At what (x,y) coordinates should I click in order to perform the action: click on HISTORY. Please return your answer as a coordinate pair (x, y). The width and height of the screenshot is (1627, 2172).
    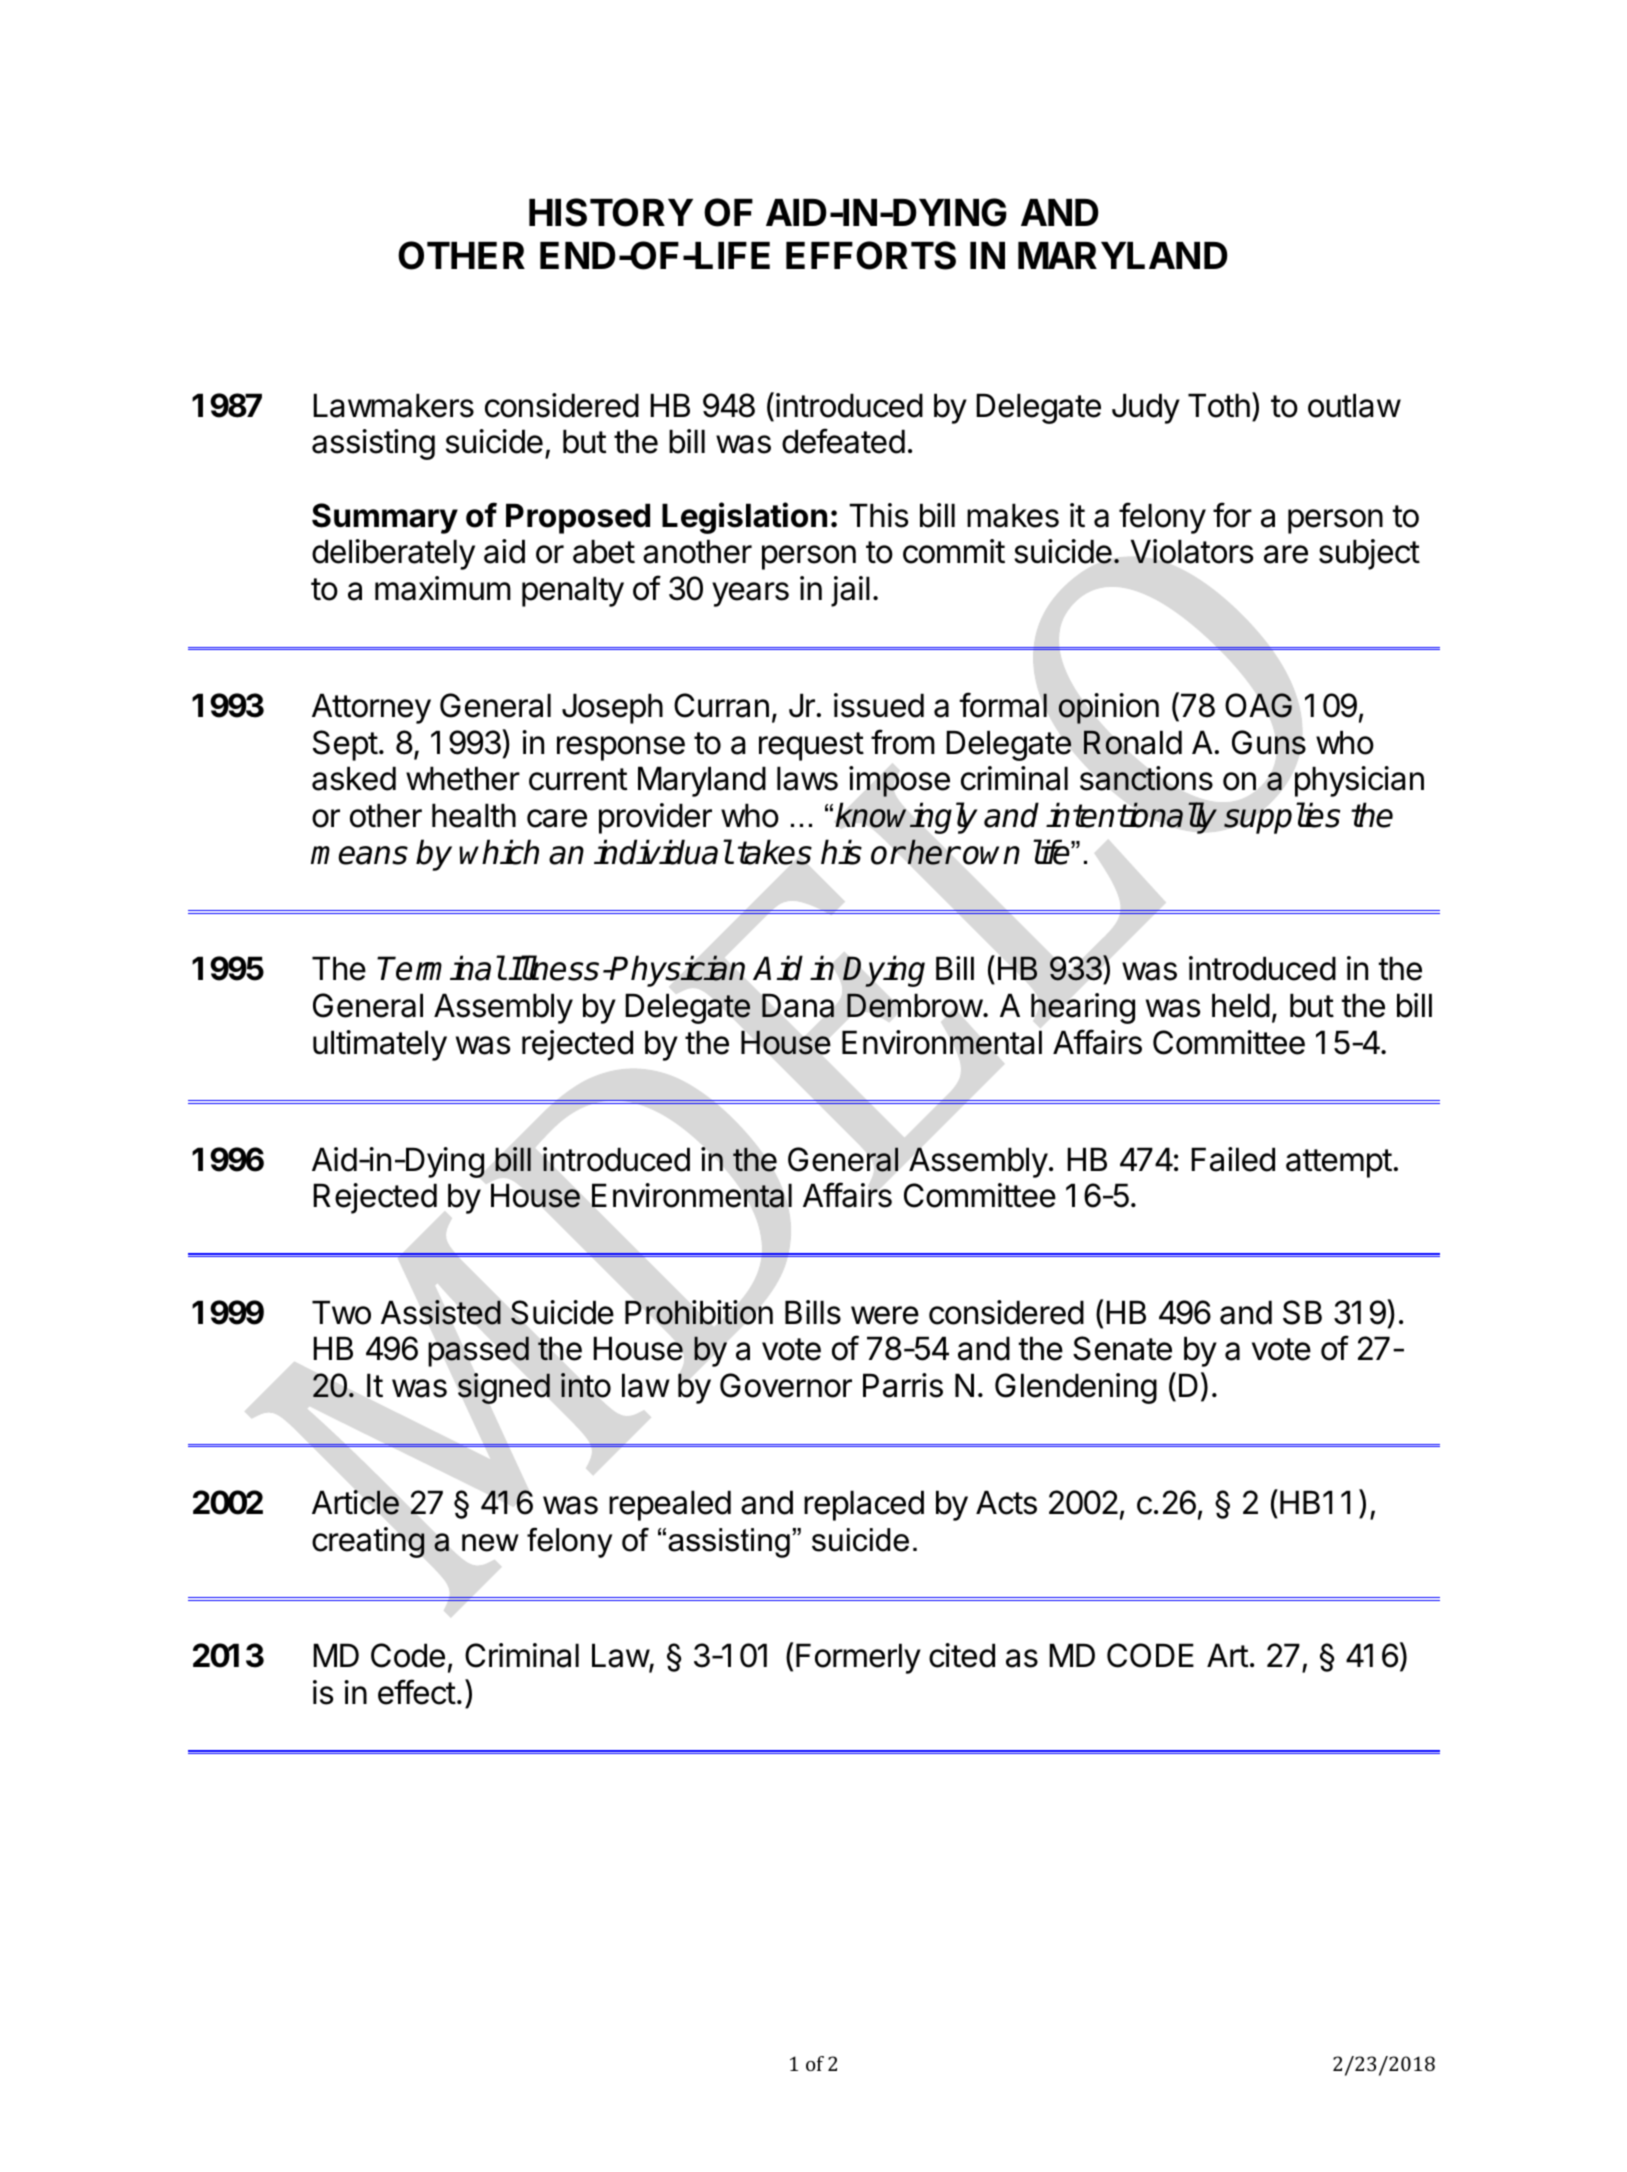
    Looking at the image, I should click on (611, 212).
